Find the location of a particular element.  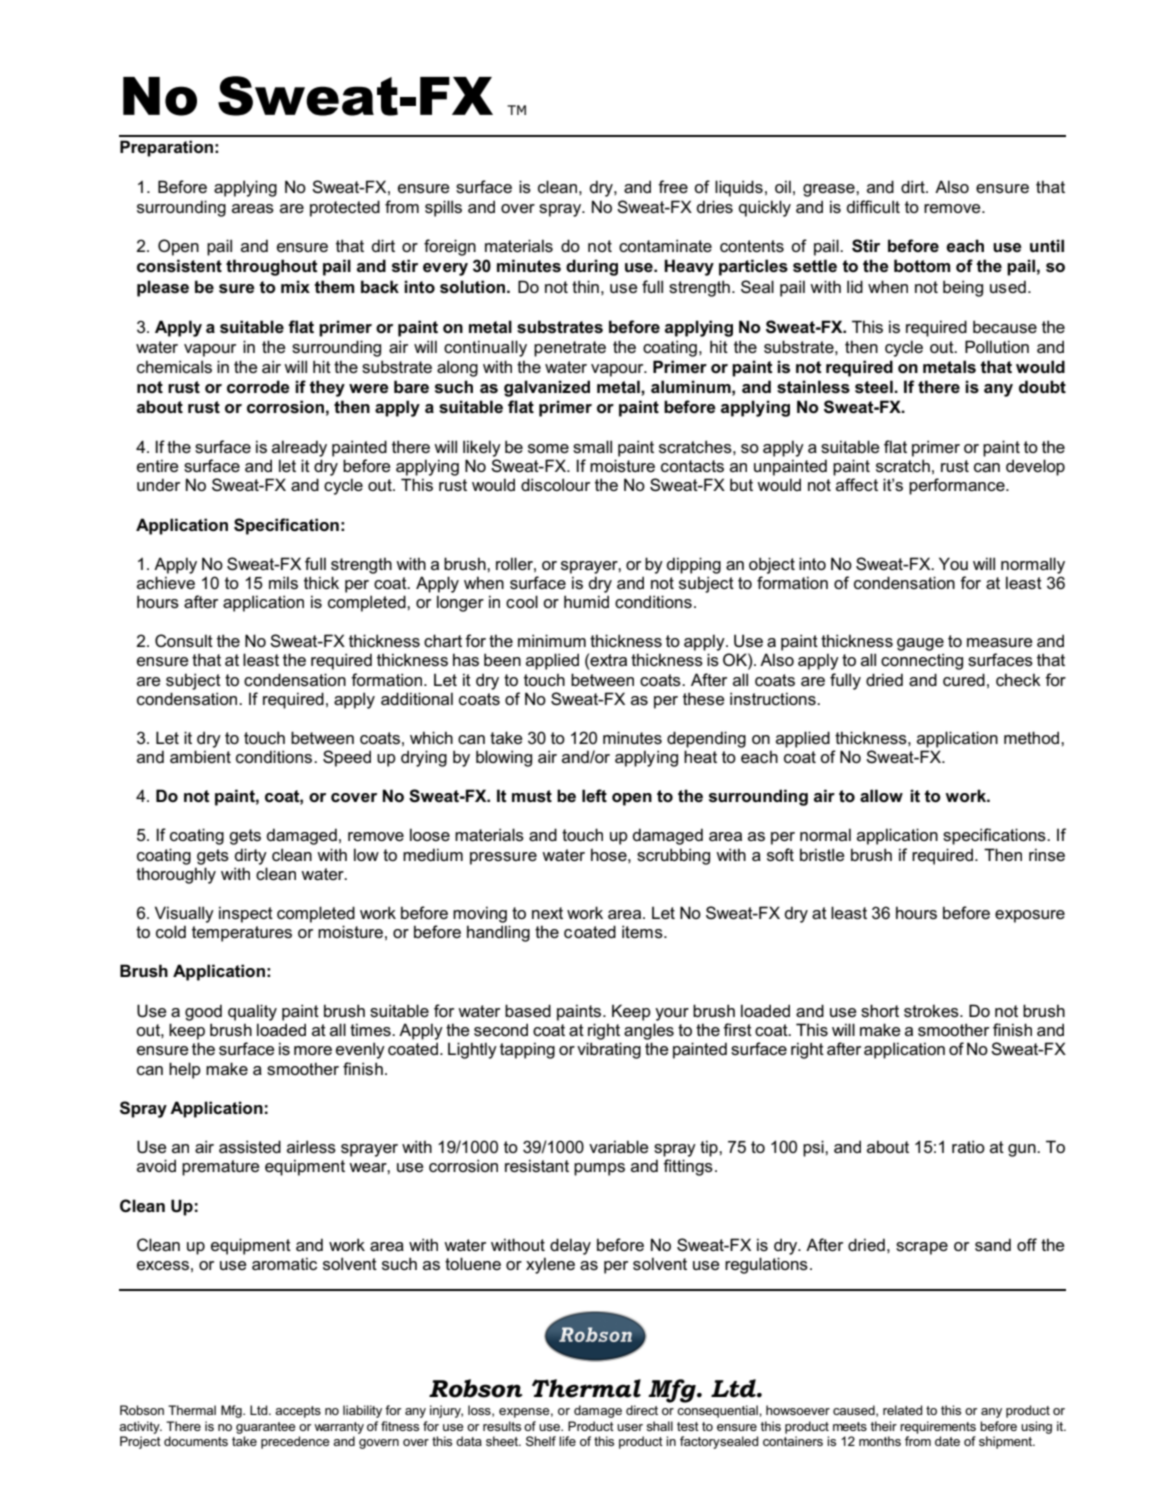

premature is located at coordinates (221, 1168).
